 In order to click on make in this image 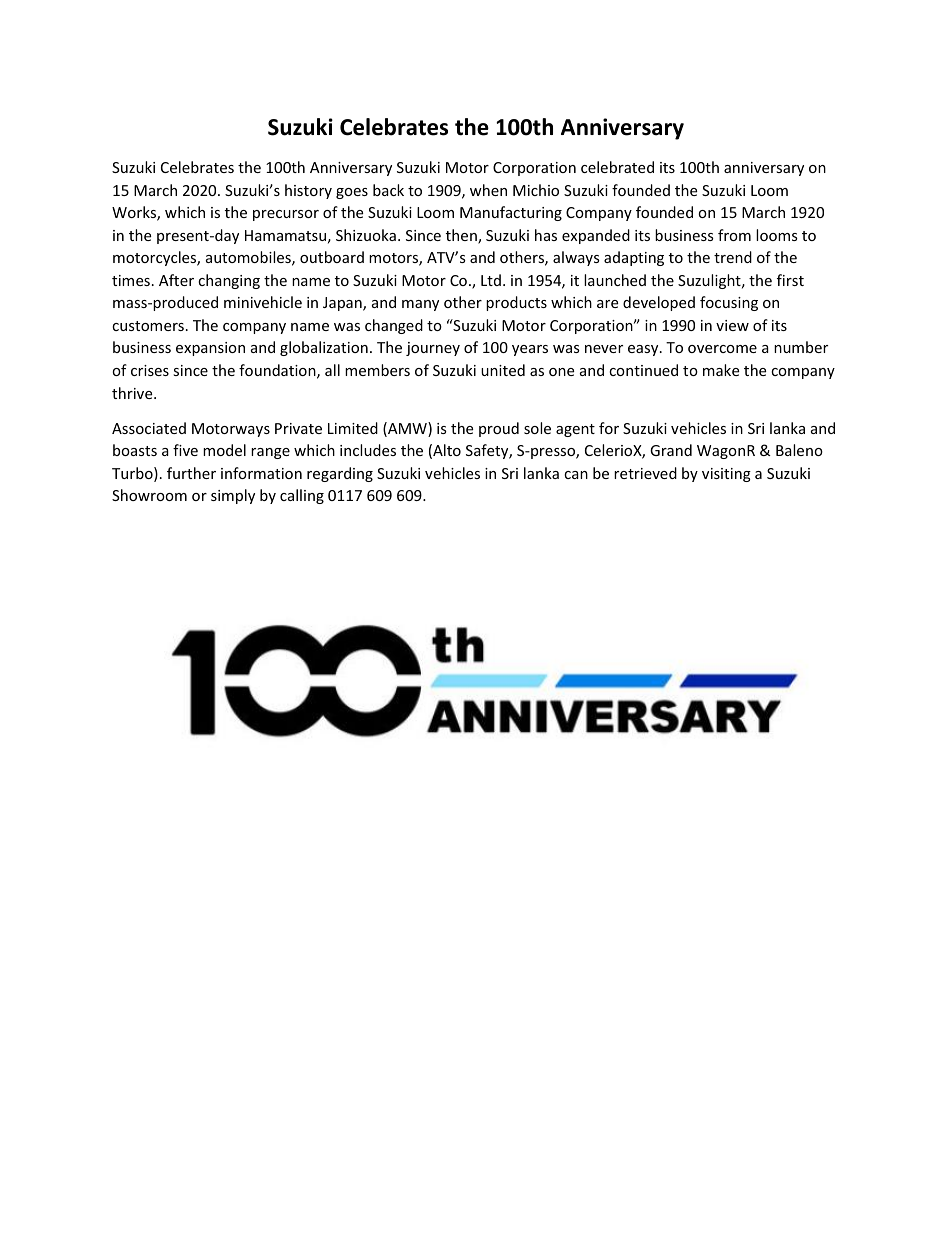, I will do `click(721, 370)`.
